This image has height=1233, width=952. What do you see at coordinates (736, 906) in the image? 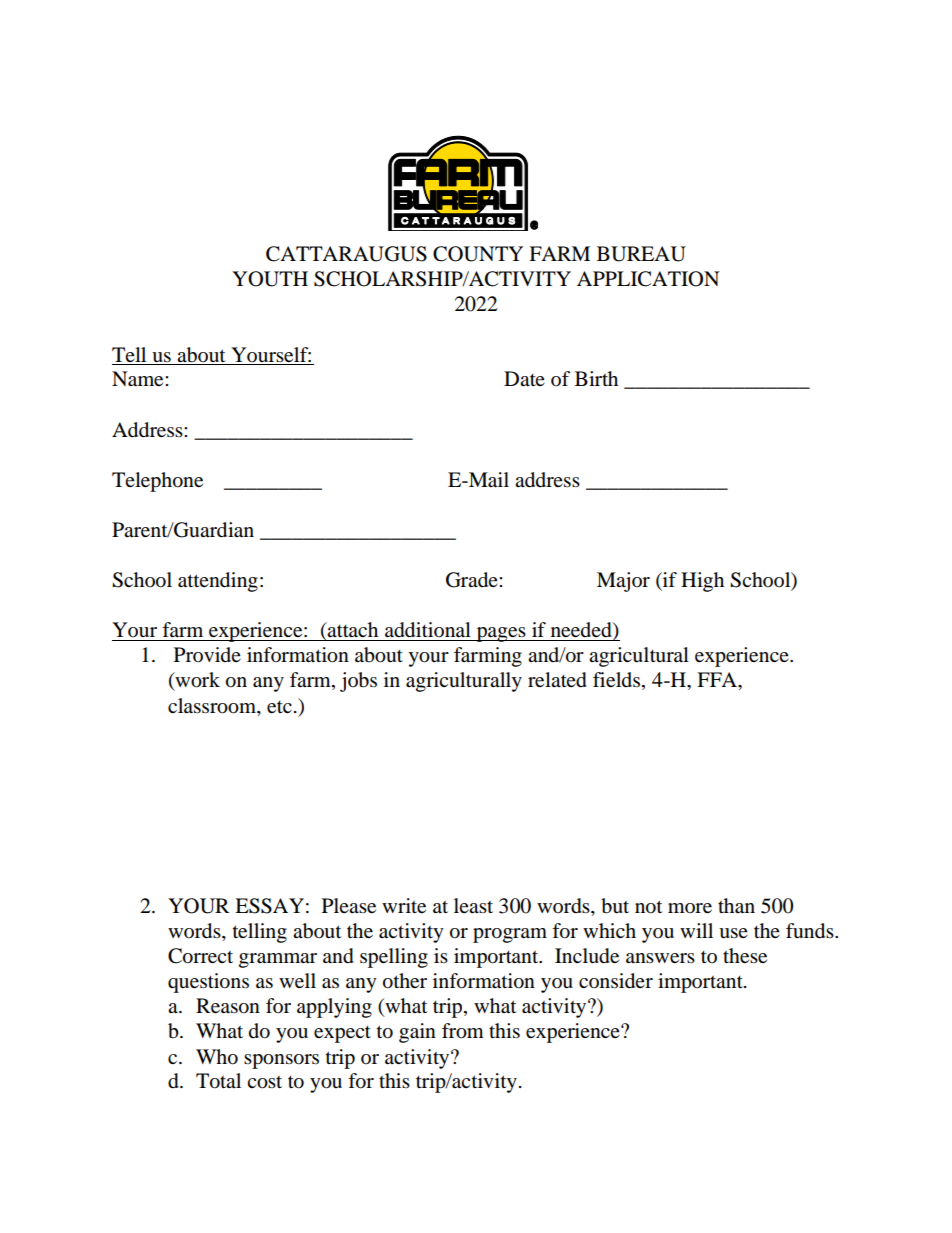
I see `than` at bounding box center [736, 906].
